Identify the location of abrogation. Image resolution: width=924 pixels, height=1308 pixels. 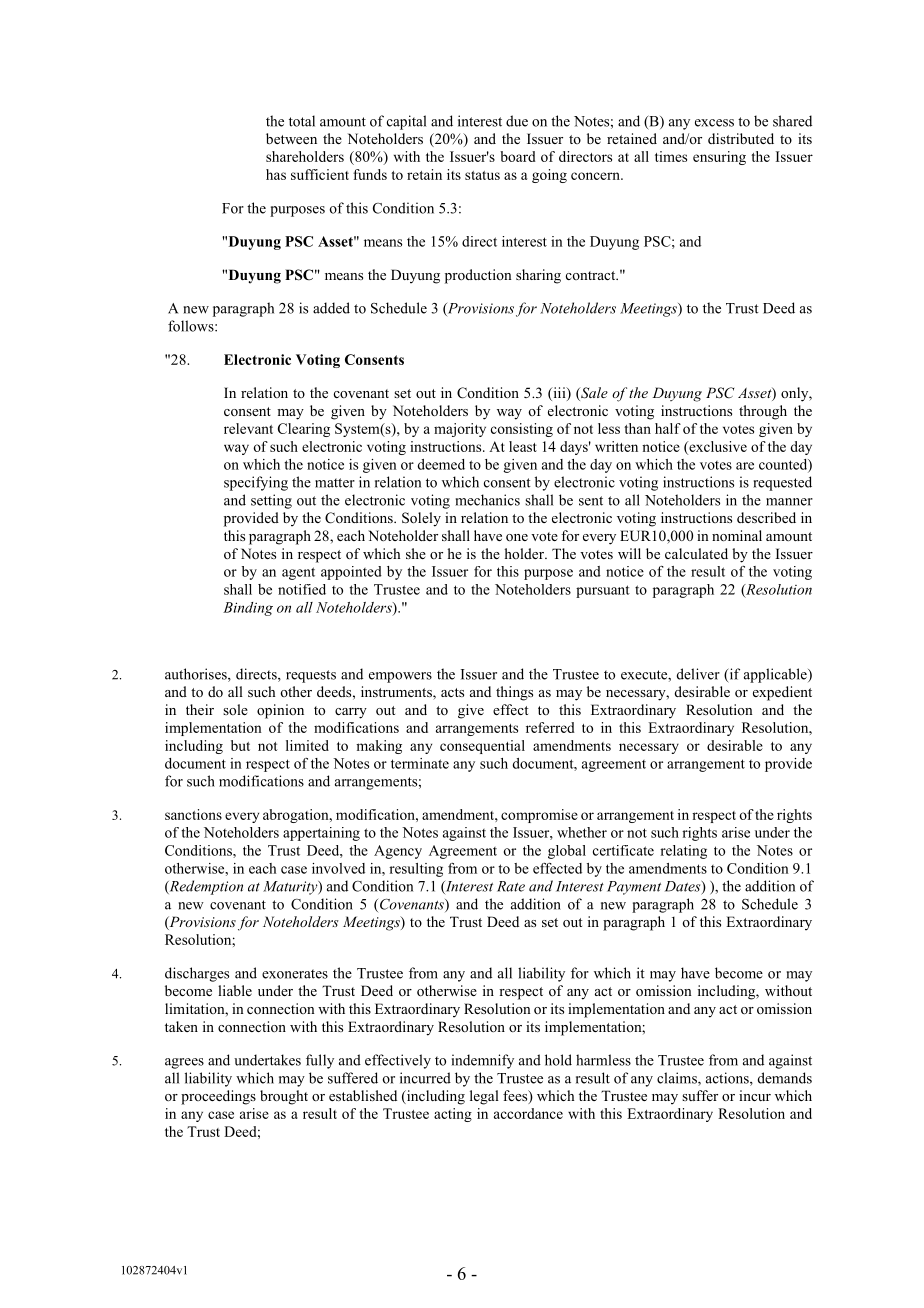
(297, 816).
